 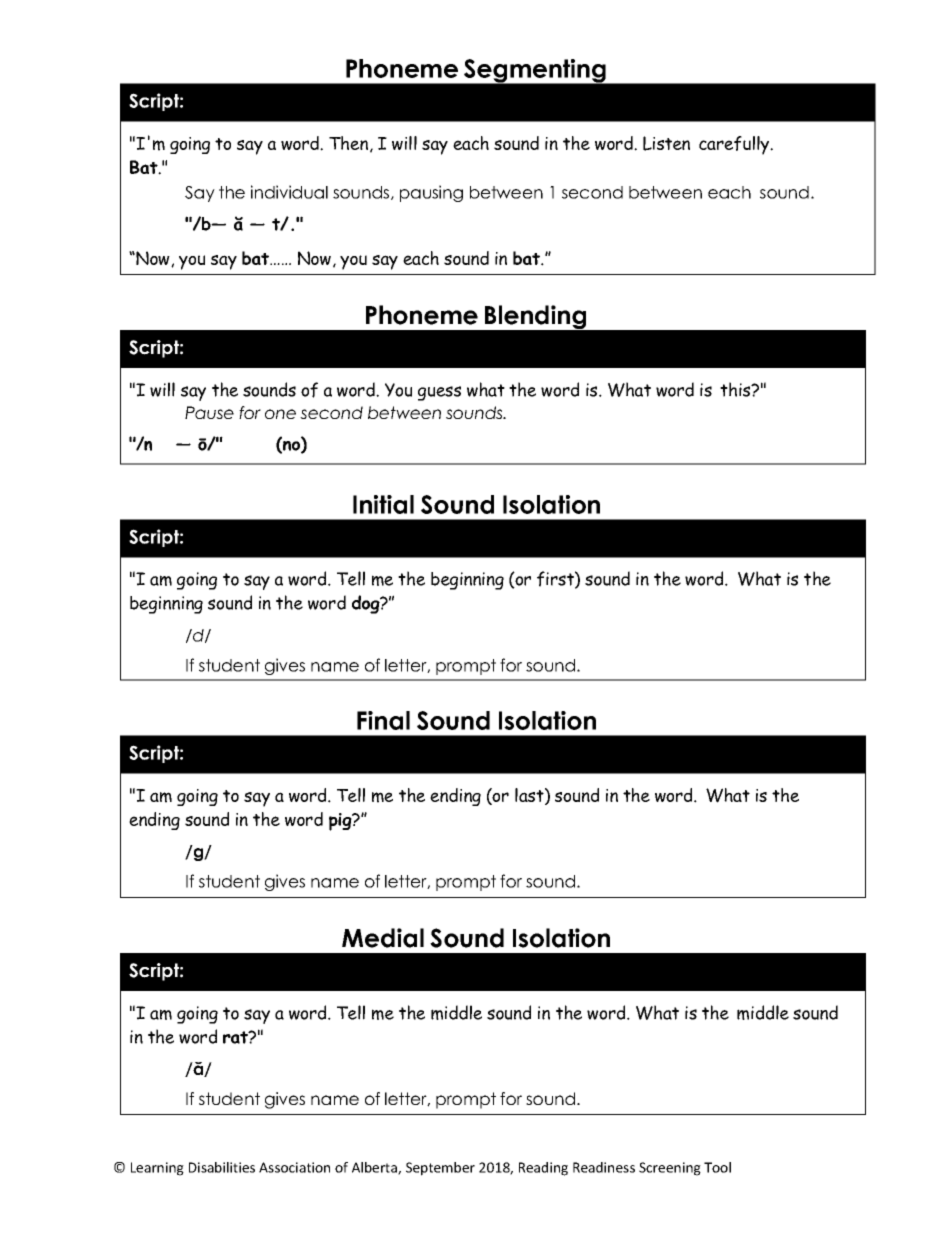 I want to click on Initial, so click(x=383, y=504).
